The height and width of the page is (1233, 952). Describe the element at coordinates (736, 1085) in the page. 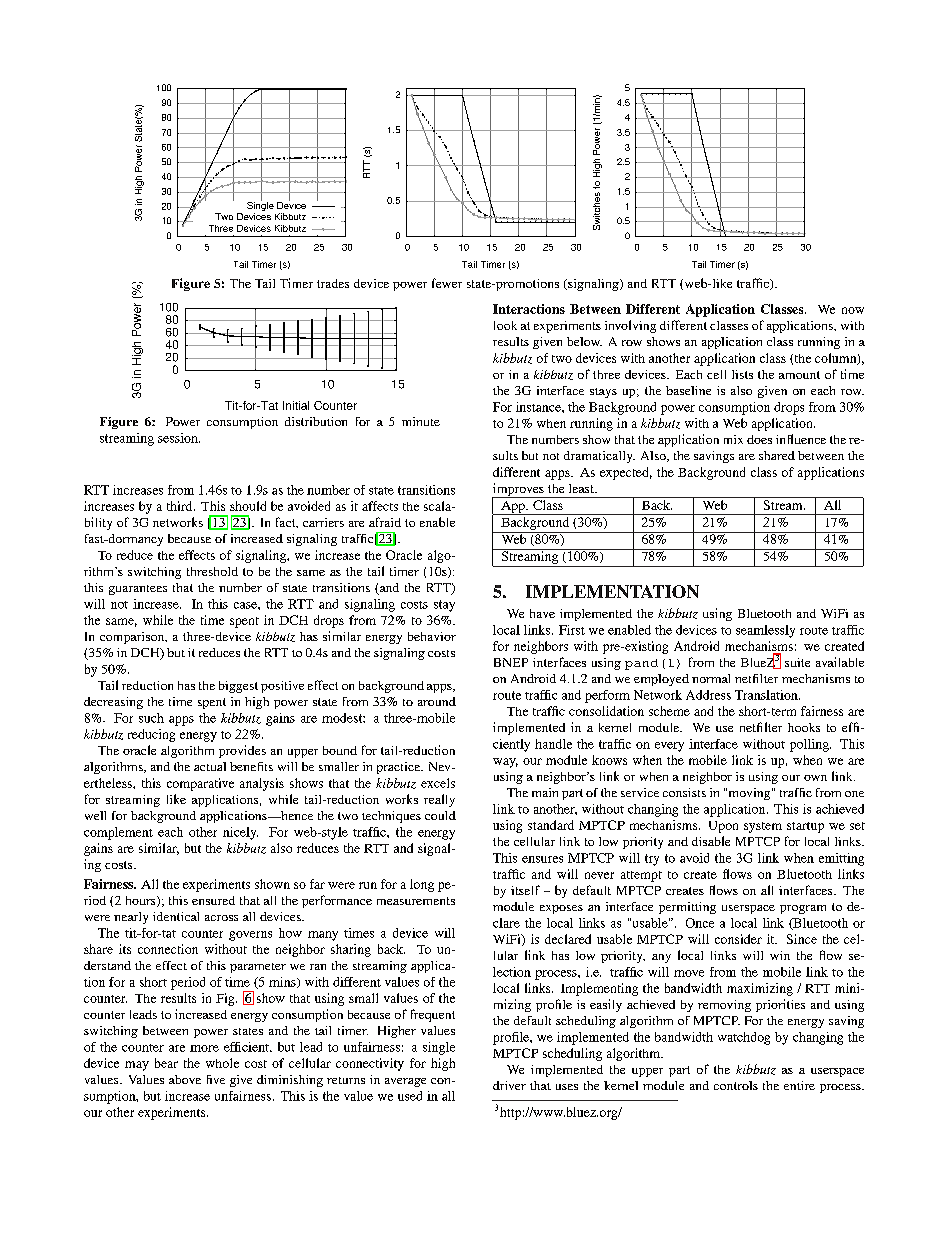

I see `controls` at that location.
